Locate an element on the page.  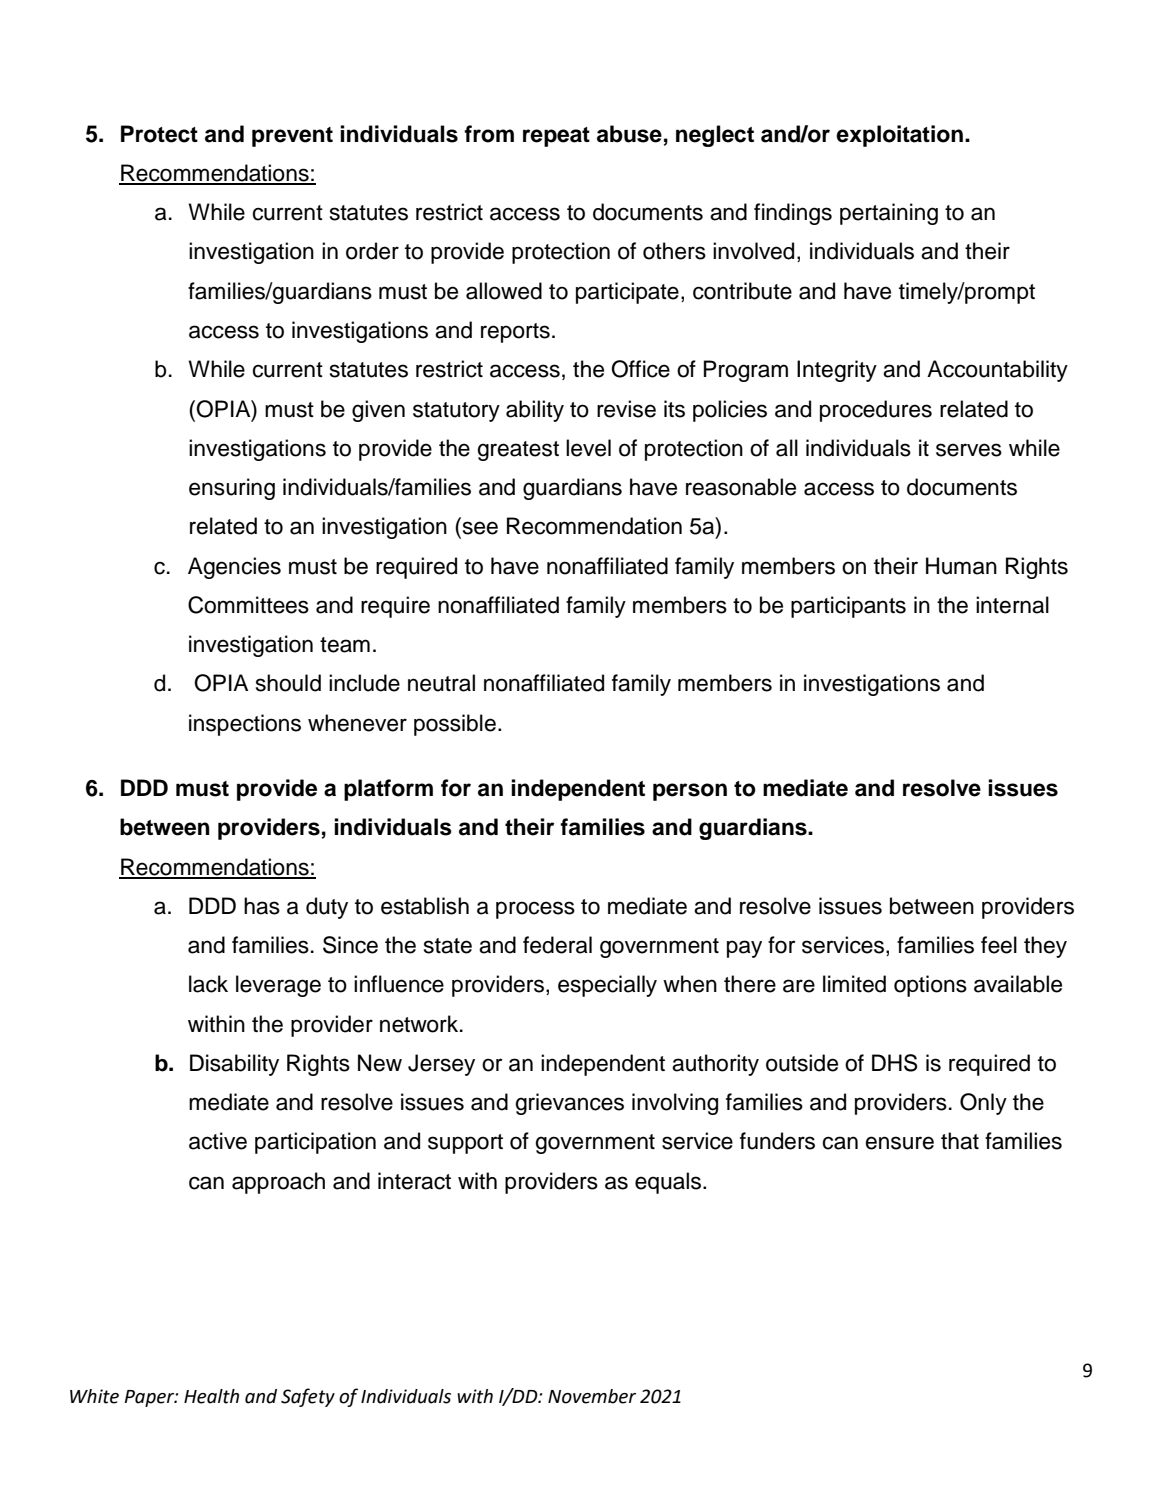
inspections is located at coordinates (245, 725).
